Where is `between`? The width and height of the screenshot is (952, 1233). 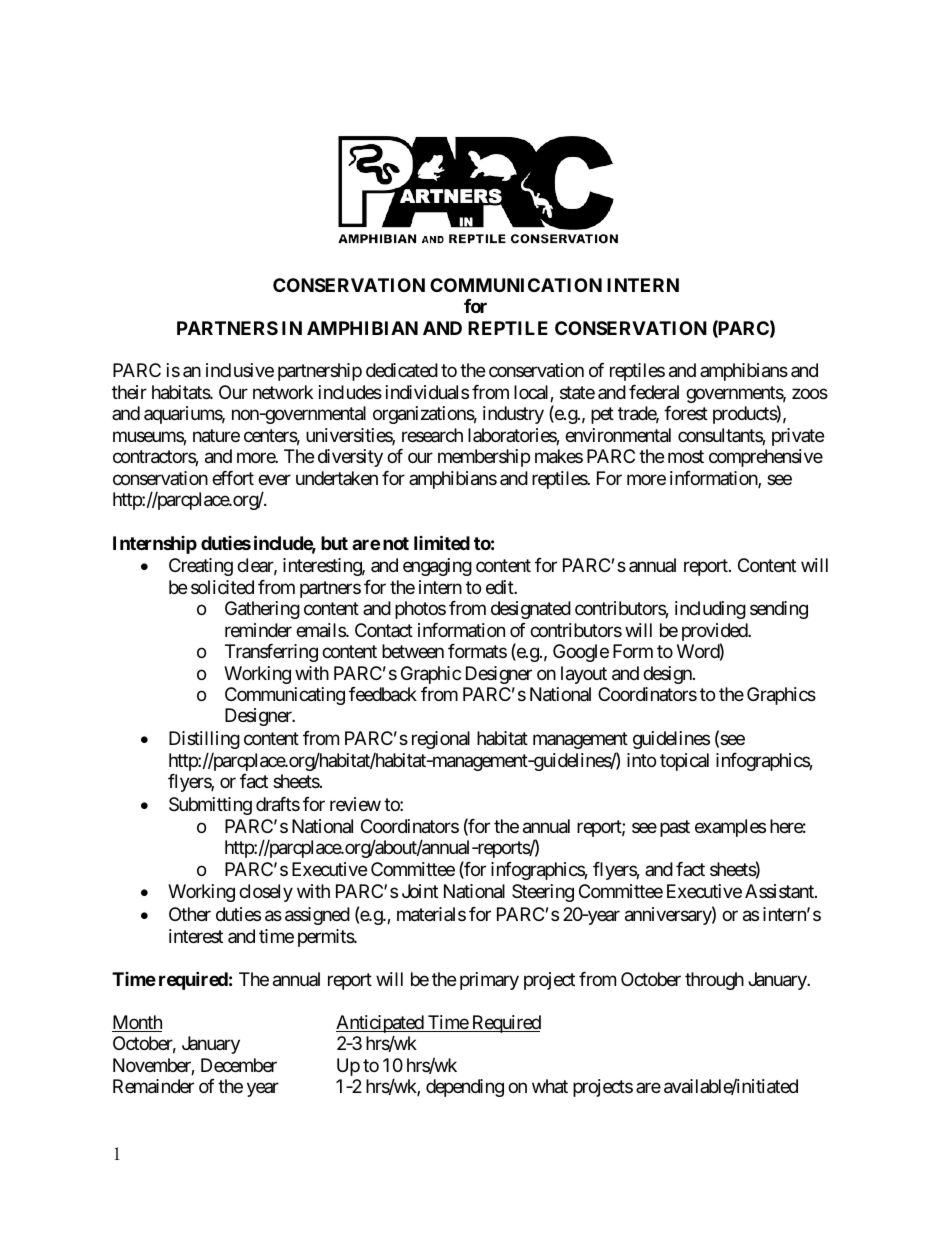
between is located at coordinates (413, 651).
